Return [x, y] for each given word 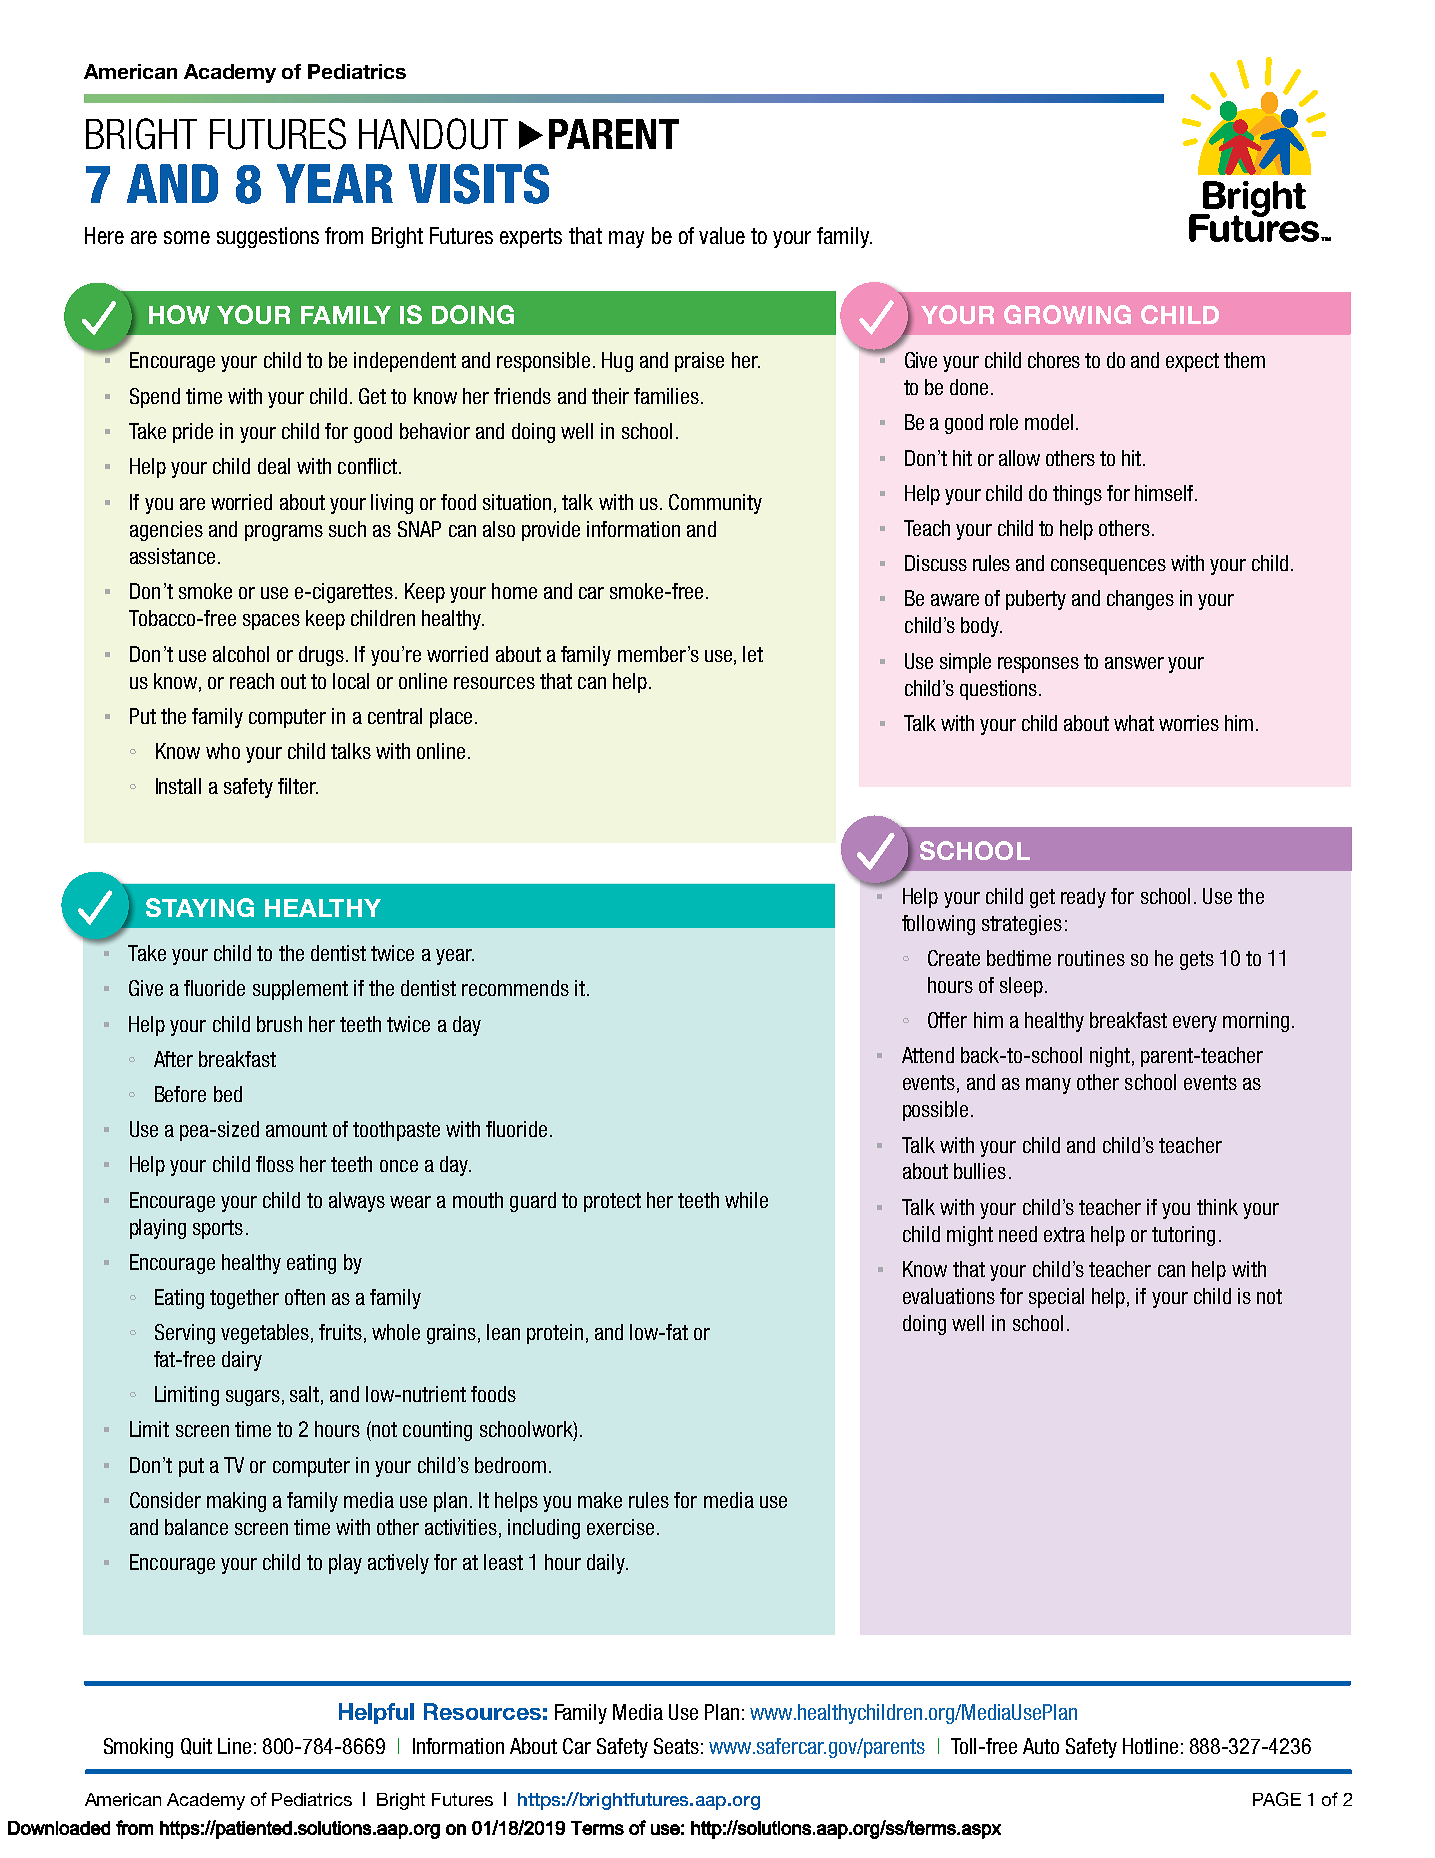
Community [715, 504]
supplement [300, 990]
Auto [1041, 1746]
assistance [172, 556]
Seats [676, 1746]
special [1056, 1298]
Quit [196, 1746]
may [626, 239]
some [187, 237]
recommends [515, 988]
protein [555, 1334]
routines [1091, 958]
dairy [242, 1361]
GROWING [1067, 314]
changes [1140, 600]
